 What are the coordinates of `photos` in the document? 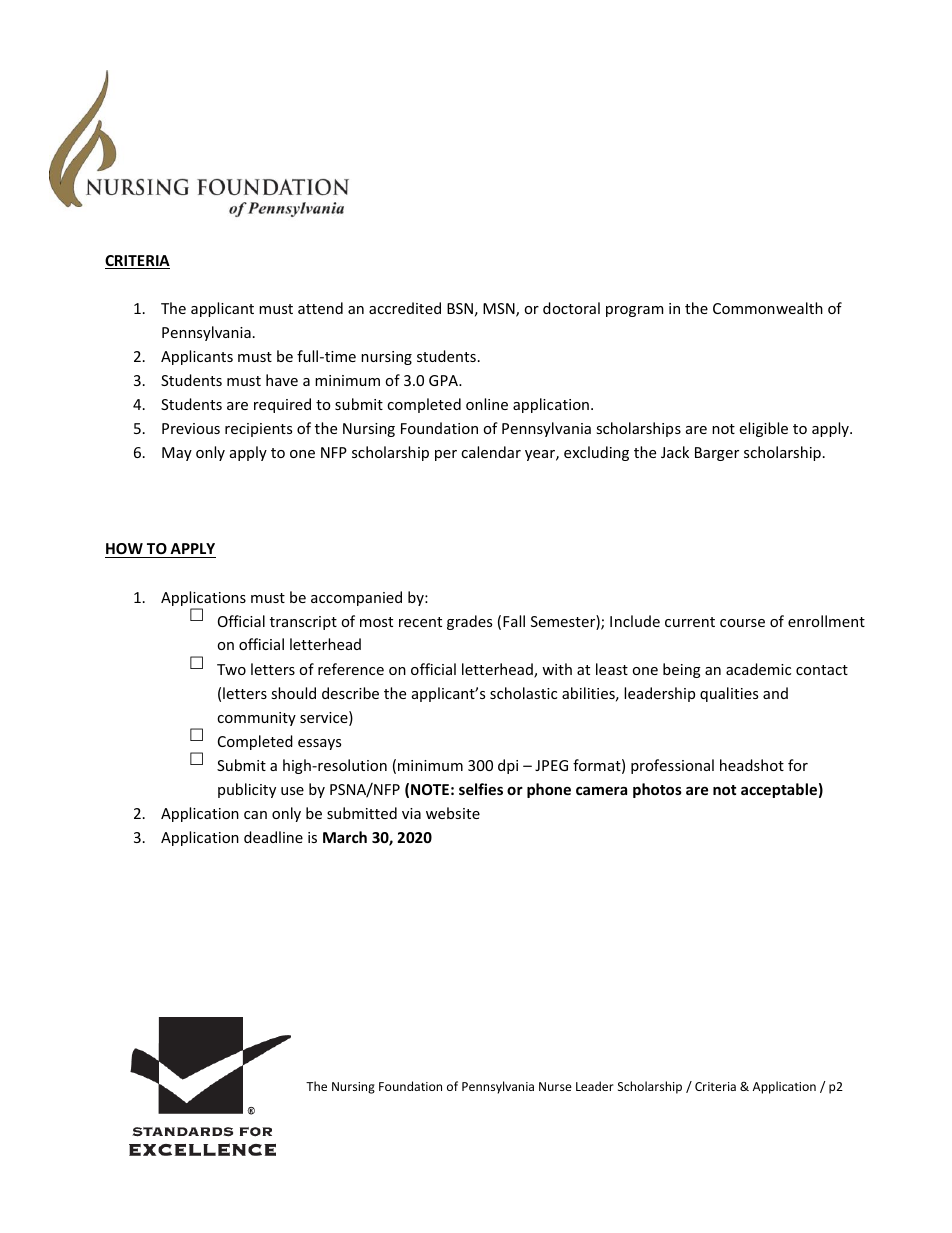 It's located at (657, 790).
